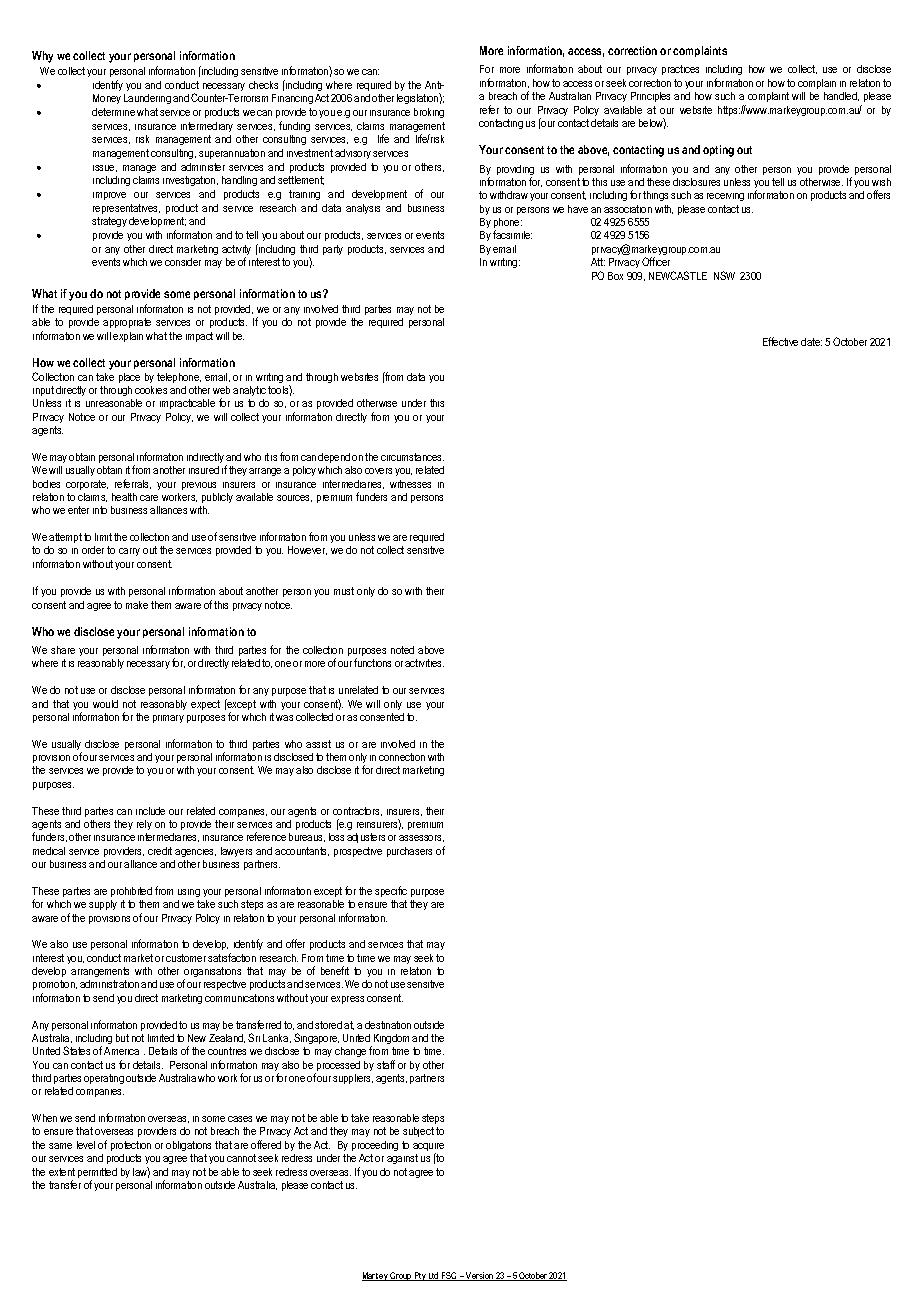  I want to click on opting, so click(718, 151).
